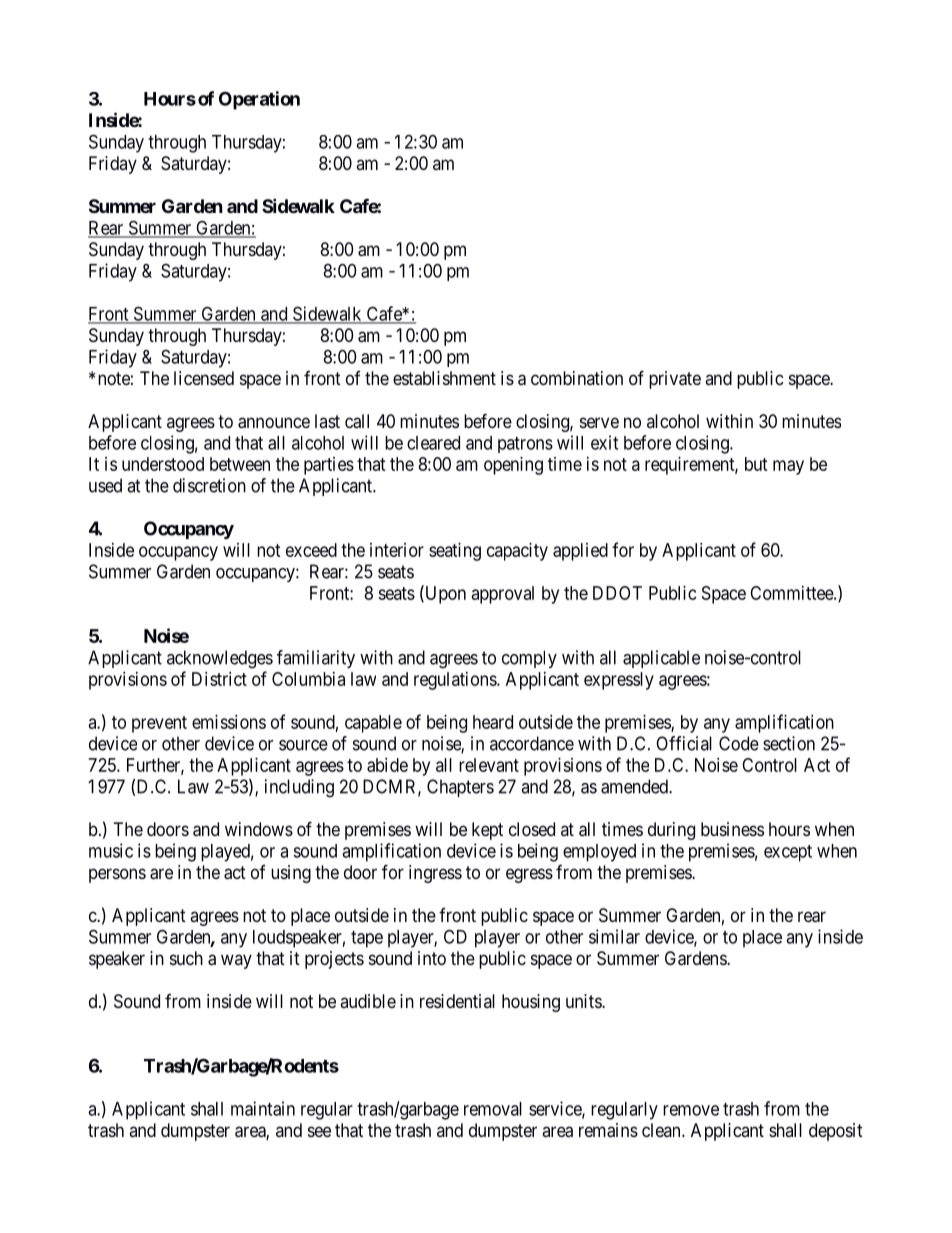 The image size is (952, 1233). Describe the element at coordinates (675, 380) in the page. I see `private` at that location.
